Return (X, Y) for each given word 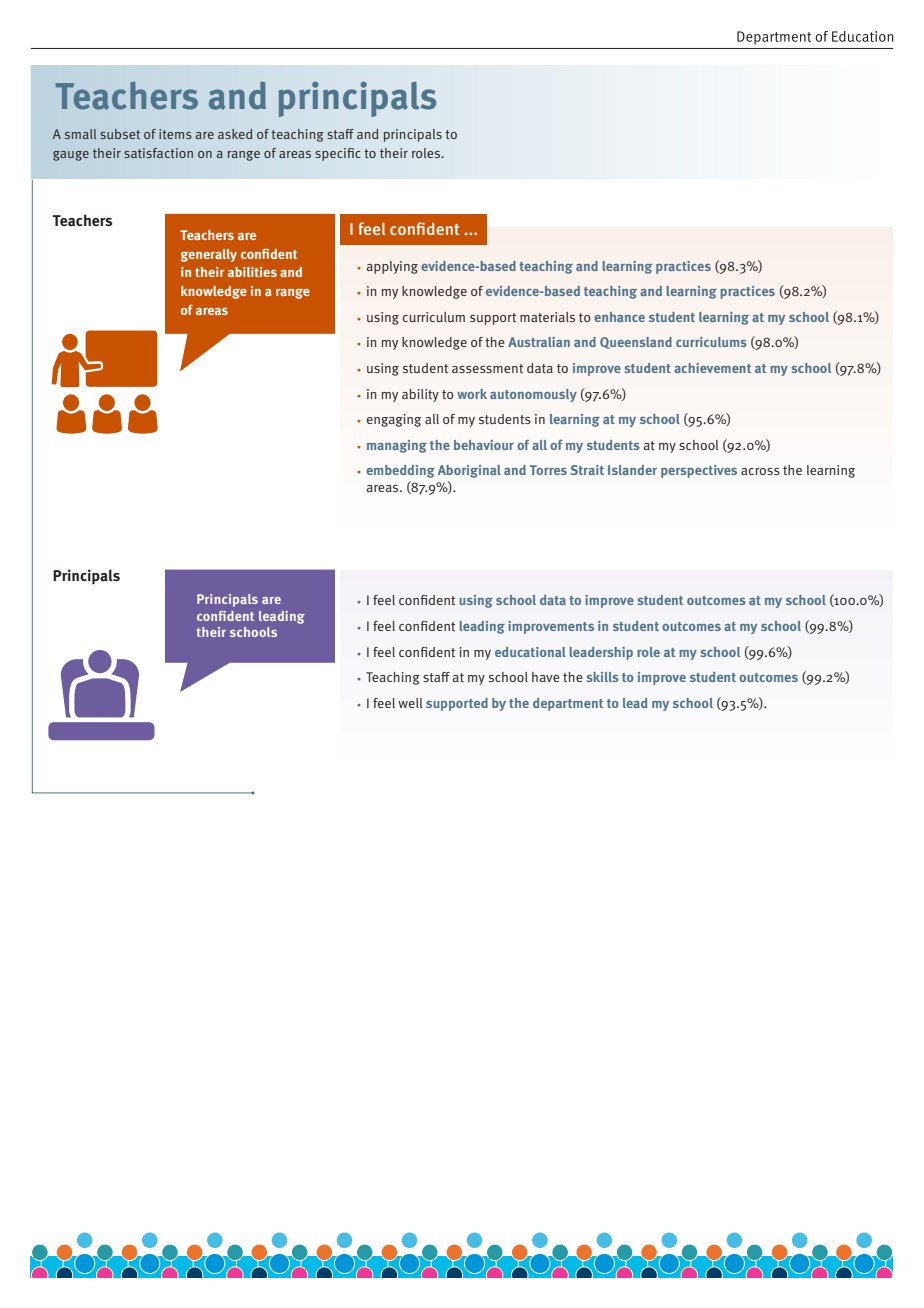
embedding (400, 471)
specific (338, 154)
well (410, 703)
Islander (632, 470)
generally (209, 255)
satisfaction (158, 153)
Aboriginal (469, 471)
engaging (394, 420)
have (546, 677)
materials (547, 317)
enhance (619, 317)
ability (420, 395)
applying (392, 267)
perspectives (699, 471)
